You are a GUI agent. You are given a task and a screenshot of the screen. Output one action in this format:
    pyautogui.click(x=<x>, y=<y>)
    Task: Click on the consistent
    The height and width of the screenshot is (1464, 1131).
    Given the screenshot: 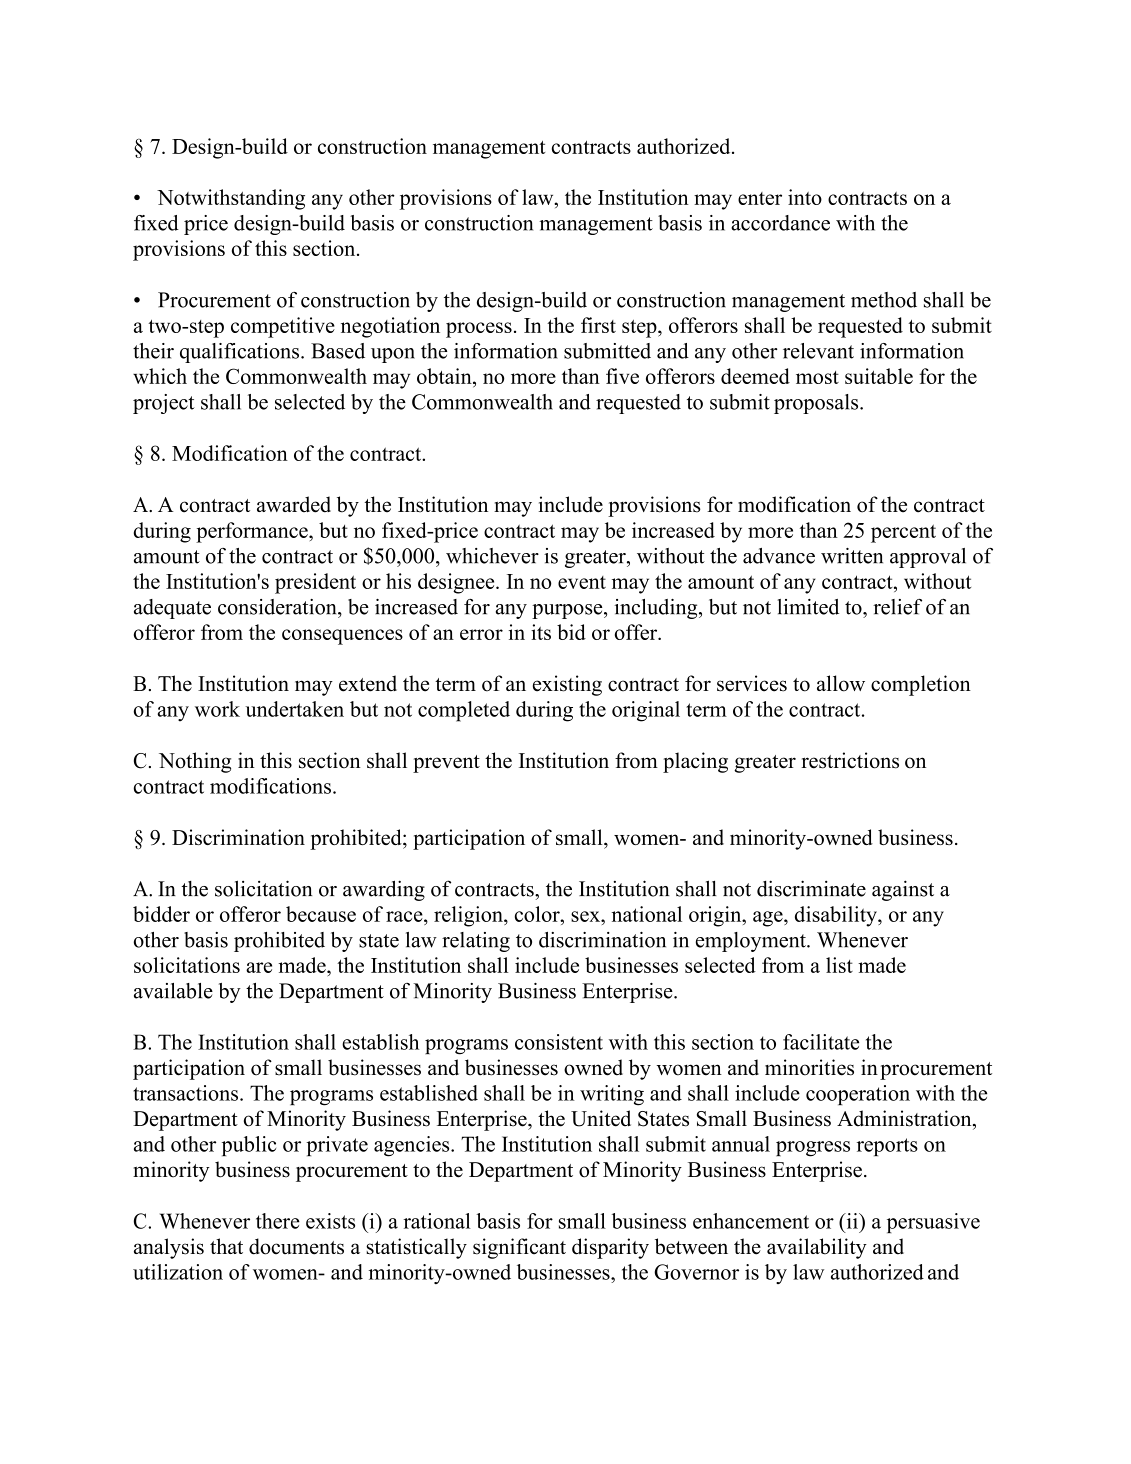 What is the action you would take?
    pyautogui.click(x=559, y=1042)
